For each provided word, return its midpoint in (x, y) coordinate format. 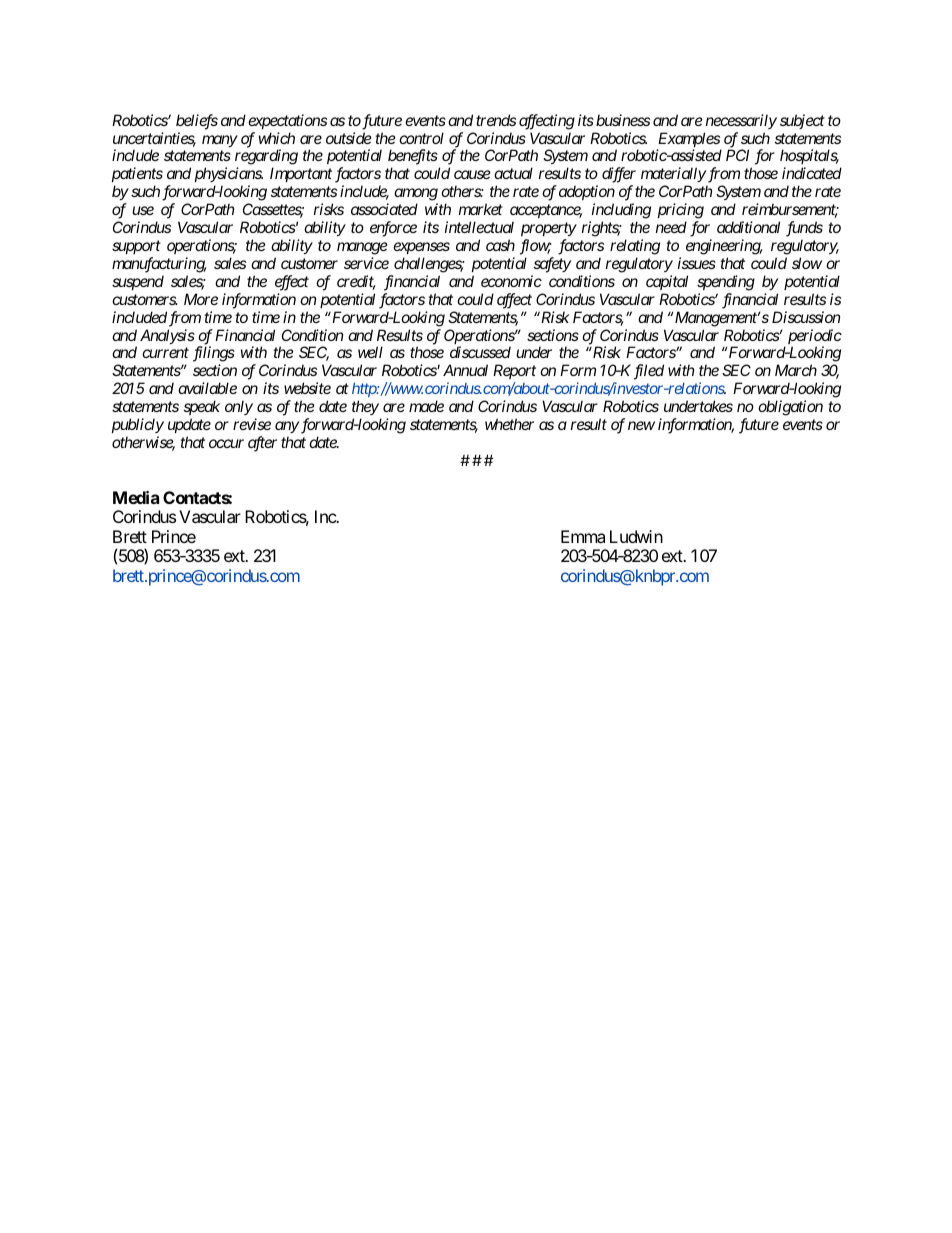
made (426, 406)
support (136, 247)
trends (496, 120)
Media (136, 497)
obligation (790, 408)
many (220, 141)
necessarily (741, 121)
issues (697, 263)
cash (500, 245)
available (207, 388)
